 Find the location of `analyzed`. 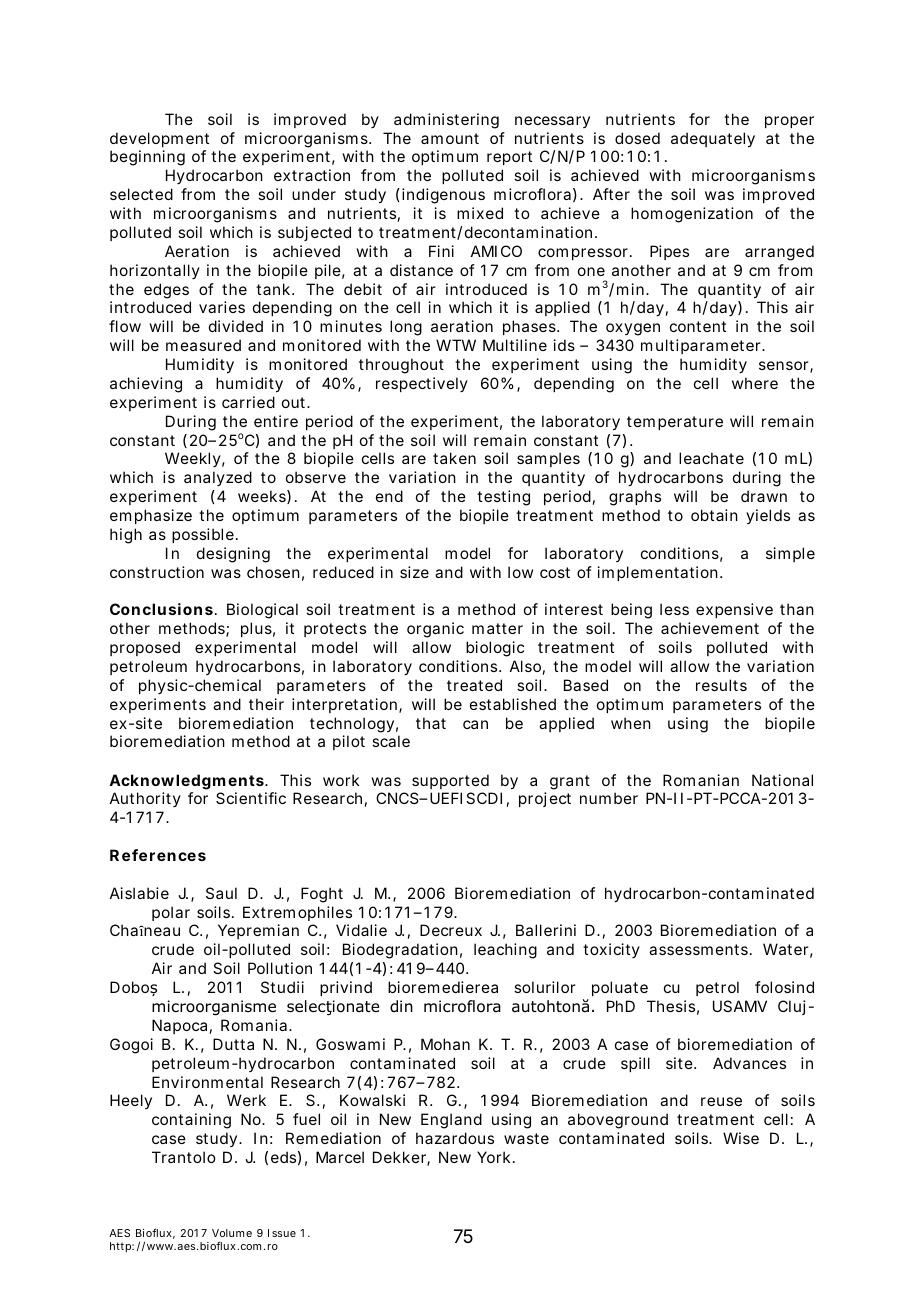

analyzed is located at coordinates (218, 478).
